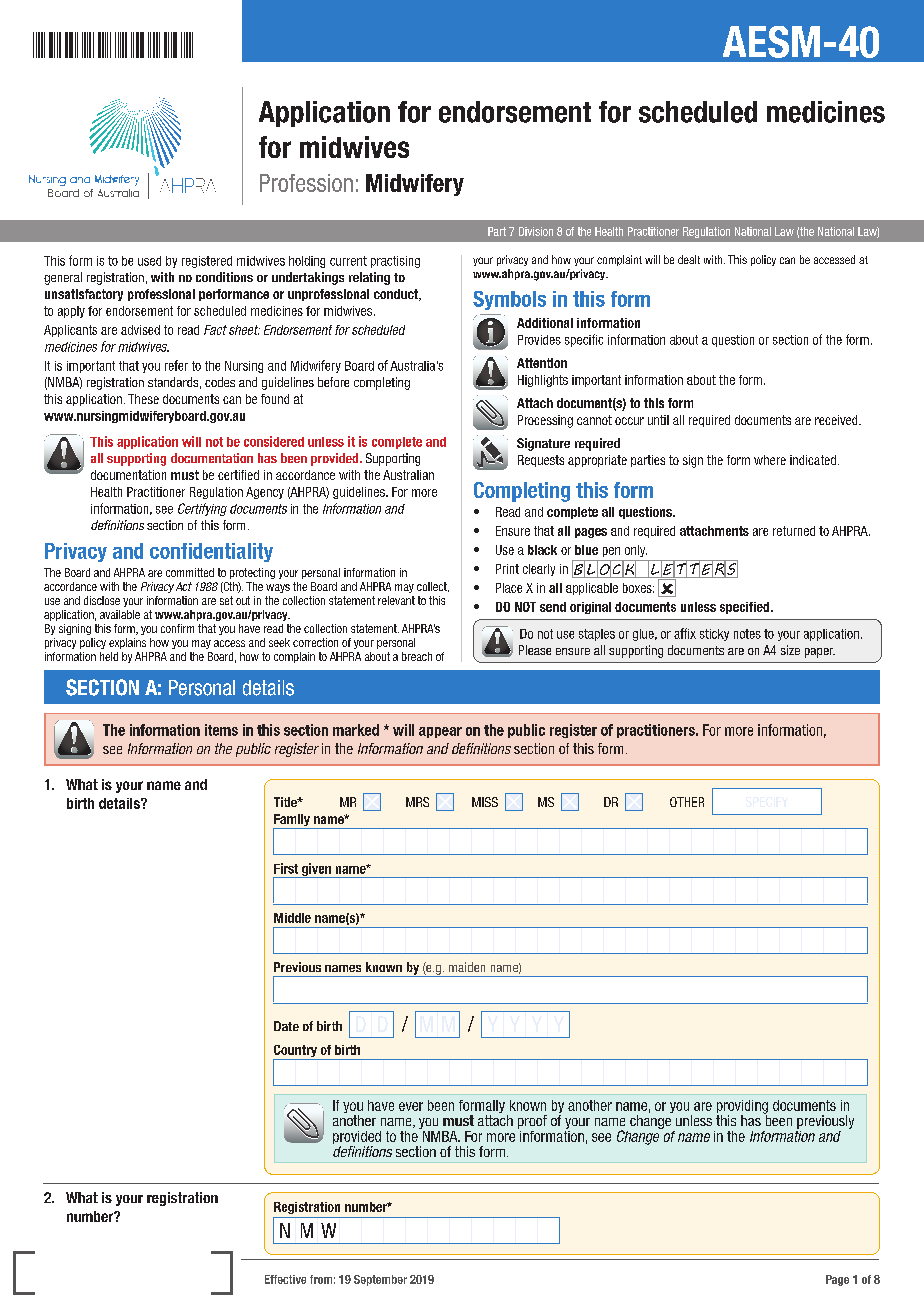  Describe the element at coordinates (285, 1279) in the document. I see `Effective` at that location.
